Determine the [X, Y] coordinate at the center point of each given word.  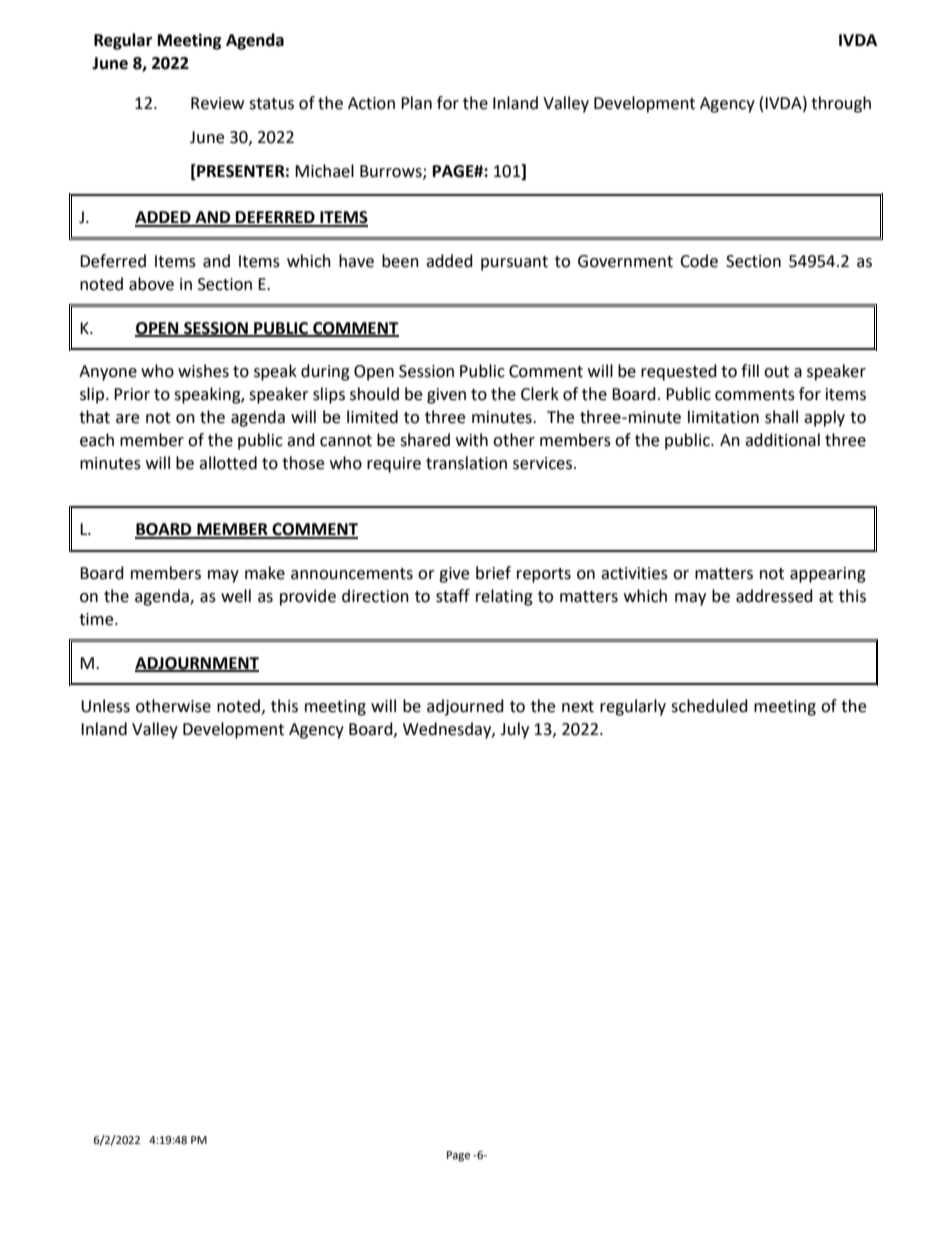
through [841, 104]
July [514, 730]
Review [217, 103]
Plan [416, 103]
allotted [228, 463]
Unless [105, 706]
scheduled [709, 706]
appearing [828, 575]
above [151, 284]
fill [750, 370]
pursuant [514, 263]
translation [466, 463]
